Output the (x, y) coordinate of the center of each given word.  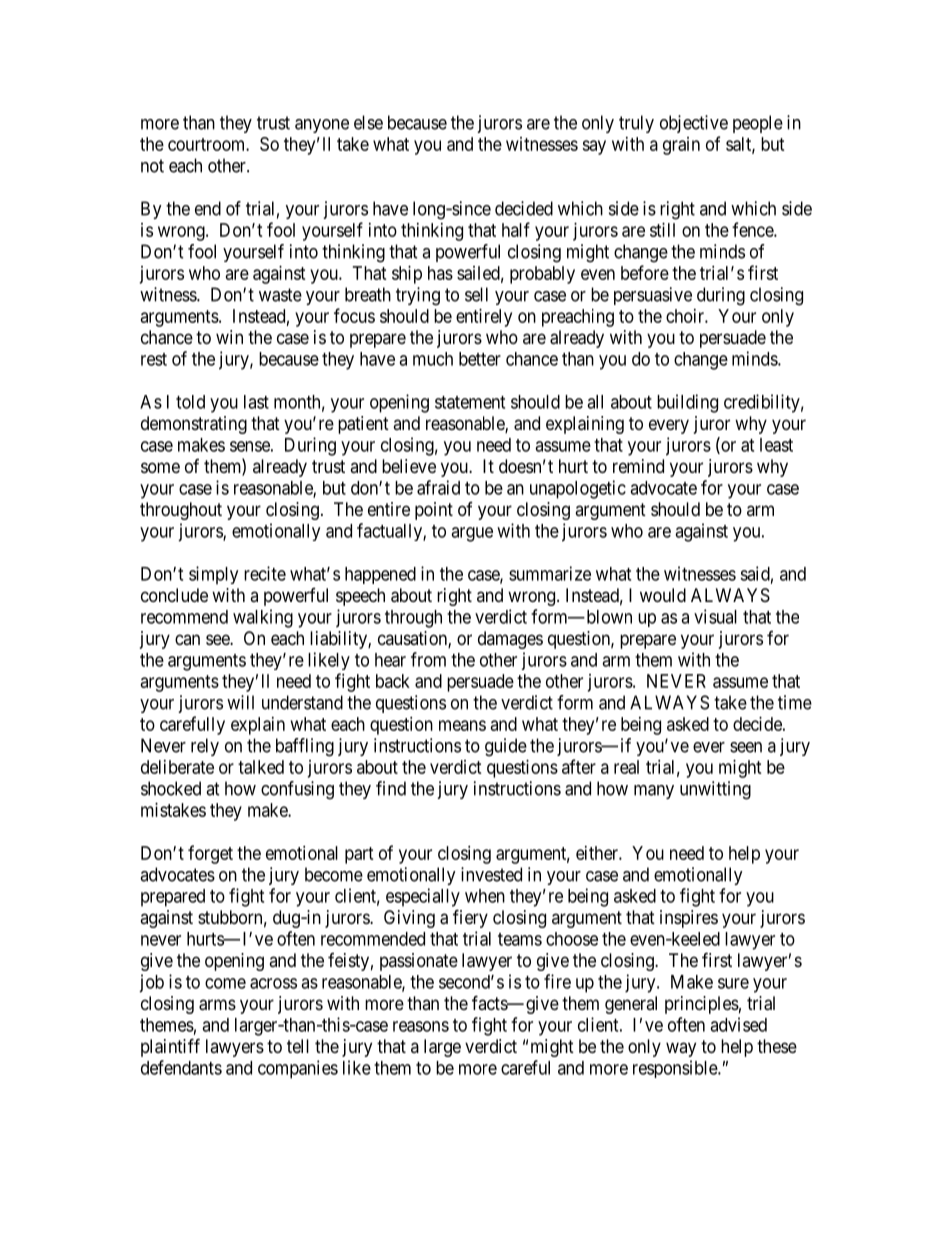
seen (746, 747)
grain (681, 146)
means (462, 725)
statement (470, 402)
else (368, 122)
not (152, 166)
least (776, 445)
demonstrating (194, 425)
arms (217, 1005)
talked (261, 767)
